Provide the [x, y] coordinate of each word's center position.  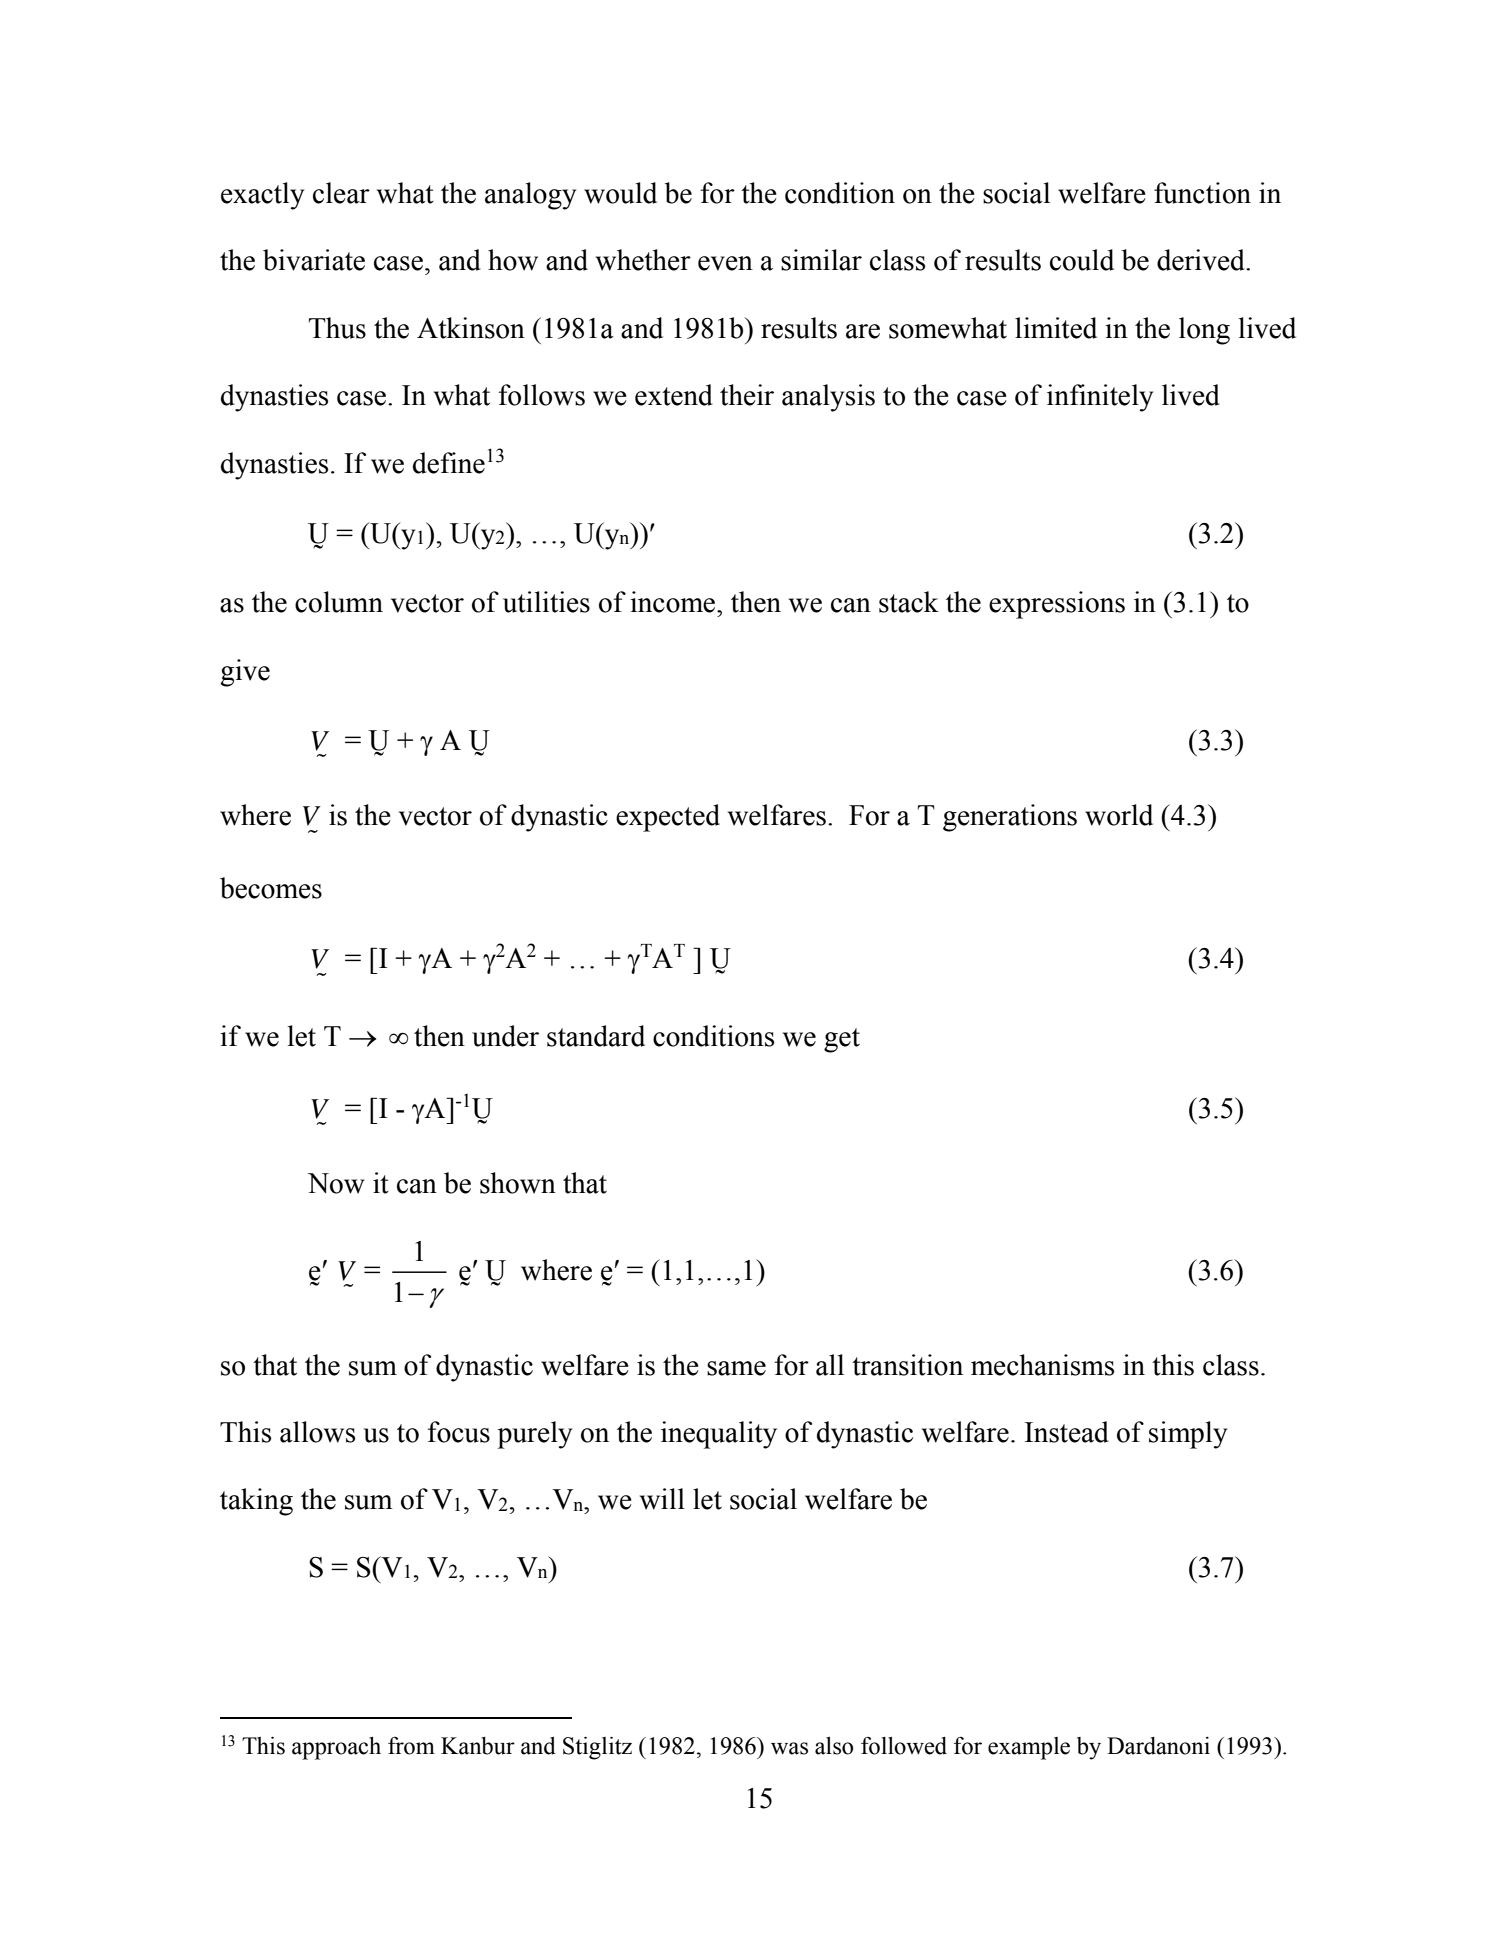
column [339, 602]
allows [317, 1432]
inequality [719, 1435]
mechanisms [1042, 1365]
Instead [1067, 1432]
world [1119, 815]
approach [336, 1748]
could [1082, 260]
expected [668, 818]
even [725, 263]
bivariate [314, 260]
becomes [271, 888]
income [674, 602]
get [842, 1040]
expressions [1057, 605]
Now [336, 1183]
